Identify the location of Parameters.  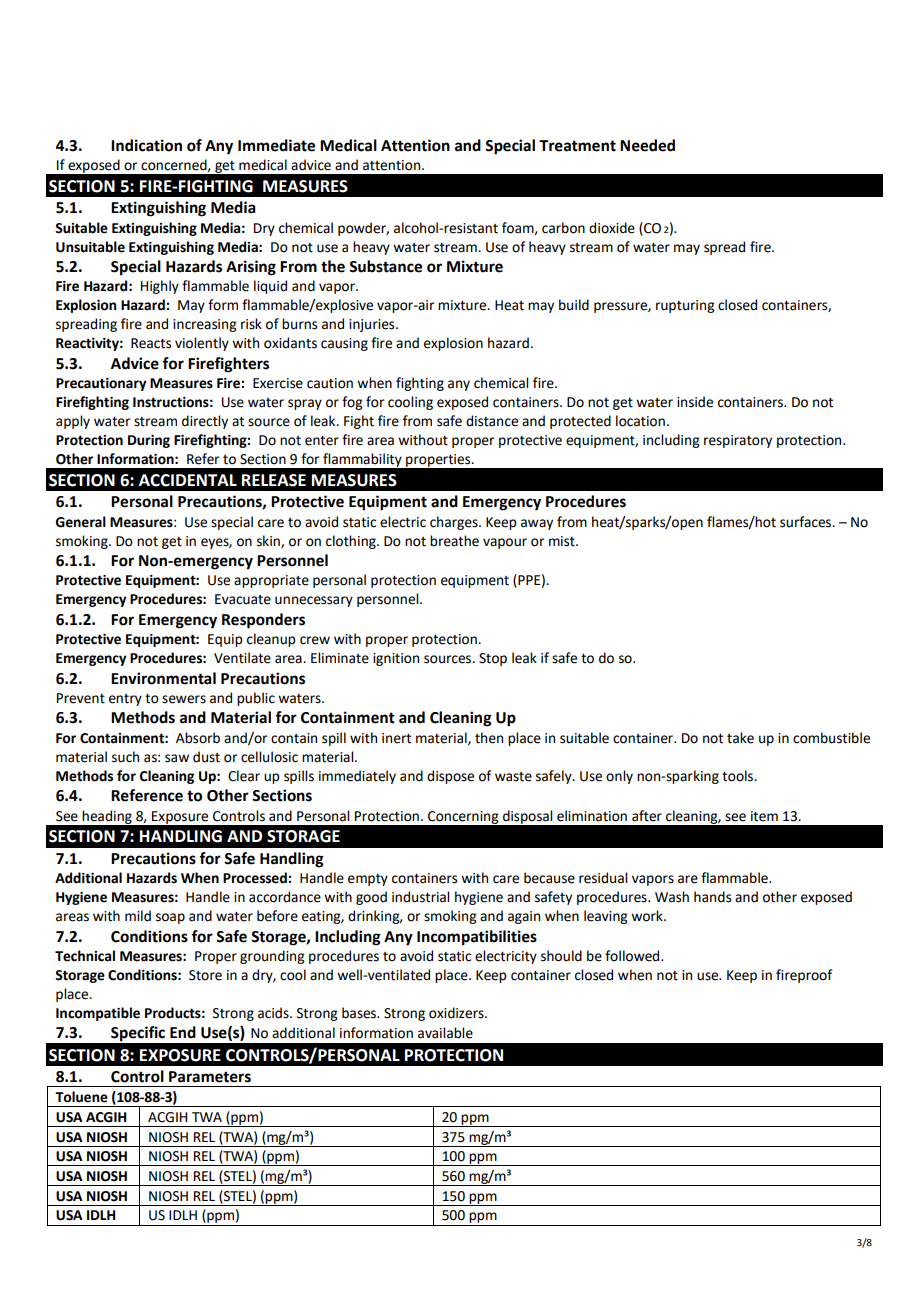
(210, 1077).
